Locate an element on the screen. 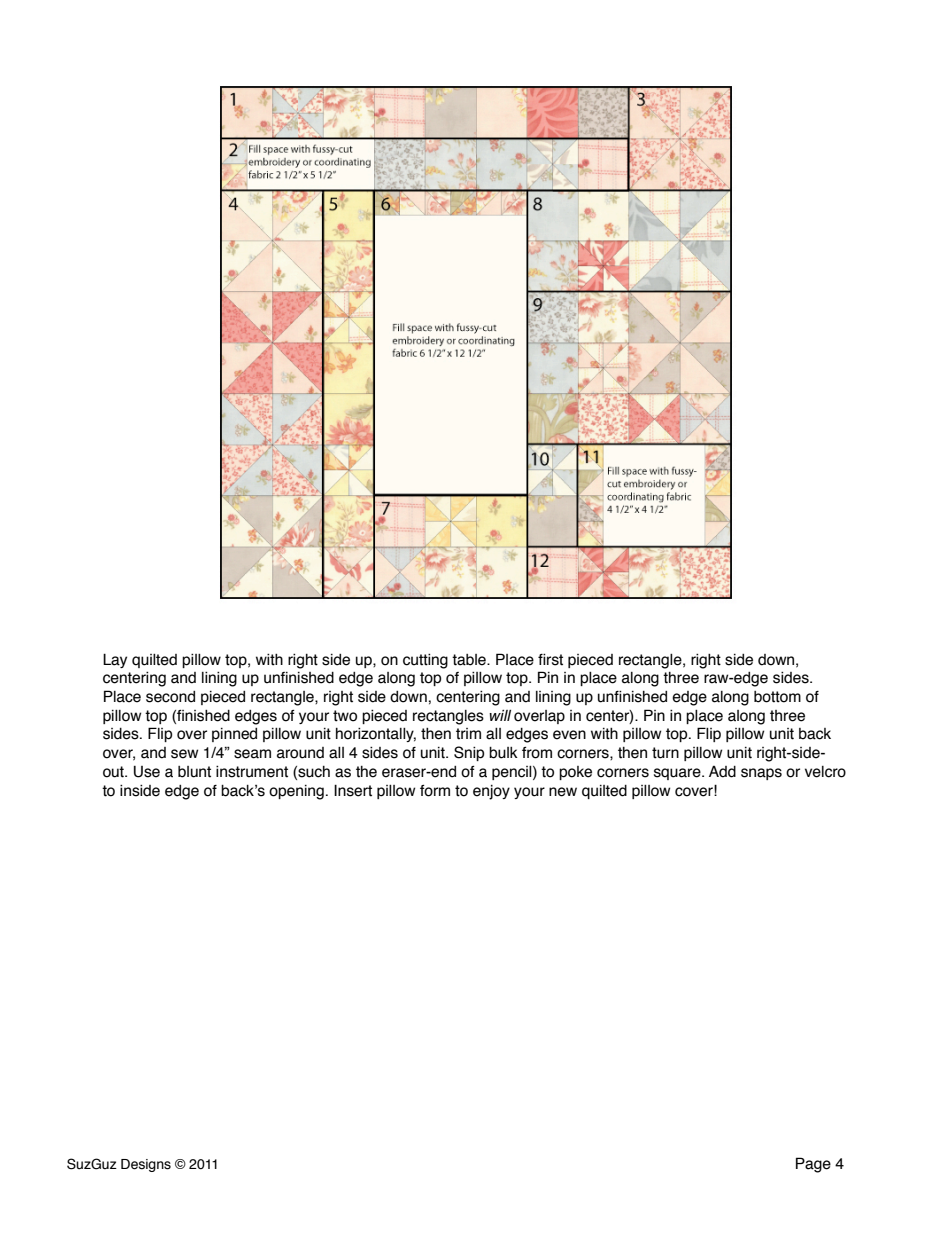 The height and width of the screenshot is (1233, 952). Page is located at coordinates (813, 1165).
